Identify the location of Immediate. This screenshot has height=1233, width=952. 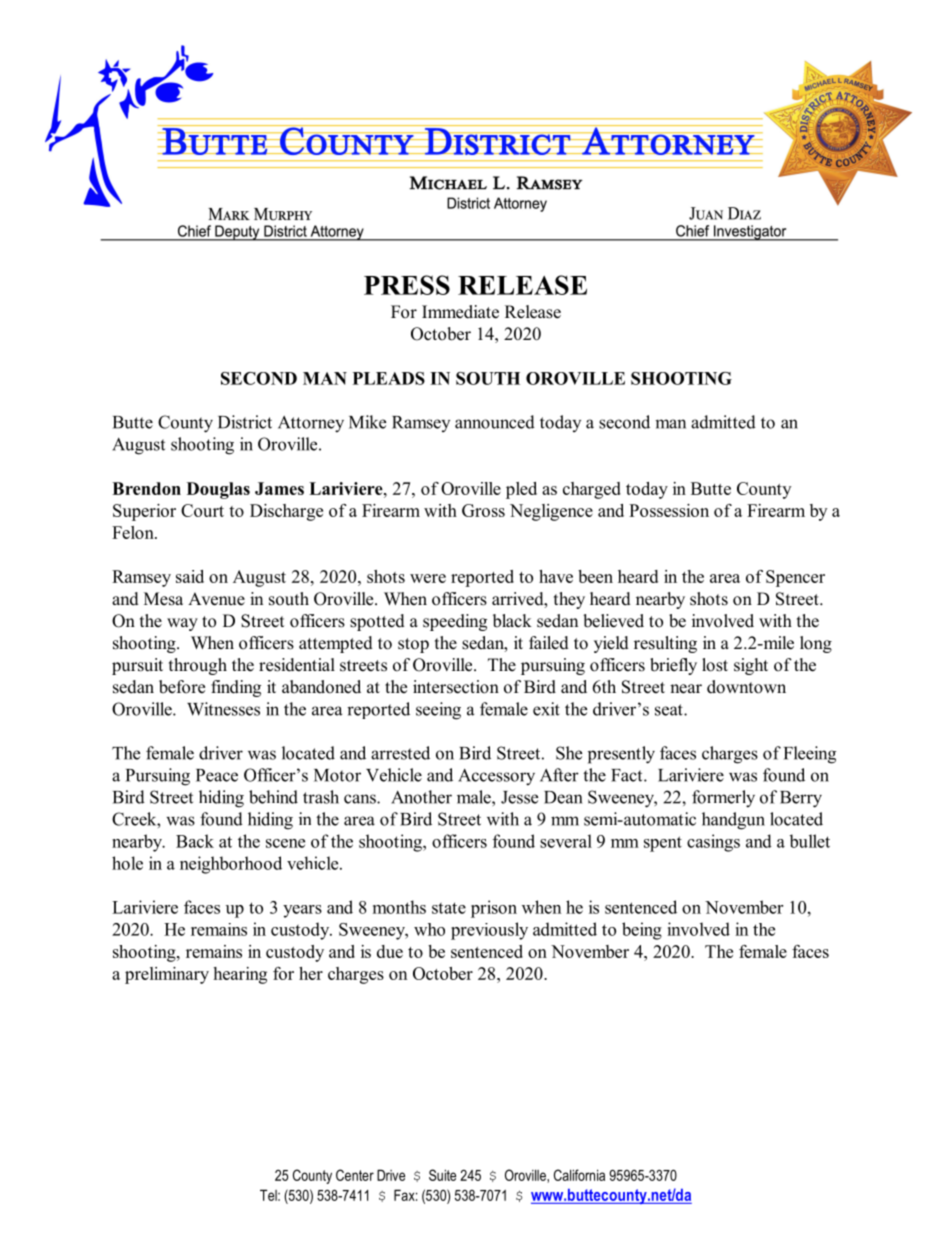
(460, 312).
